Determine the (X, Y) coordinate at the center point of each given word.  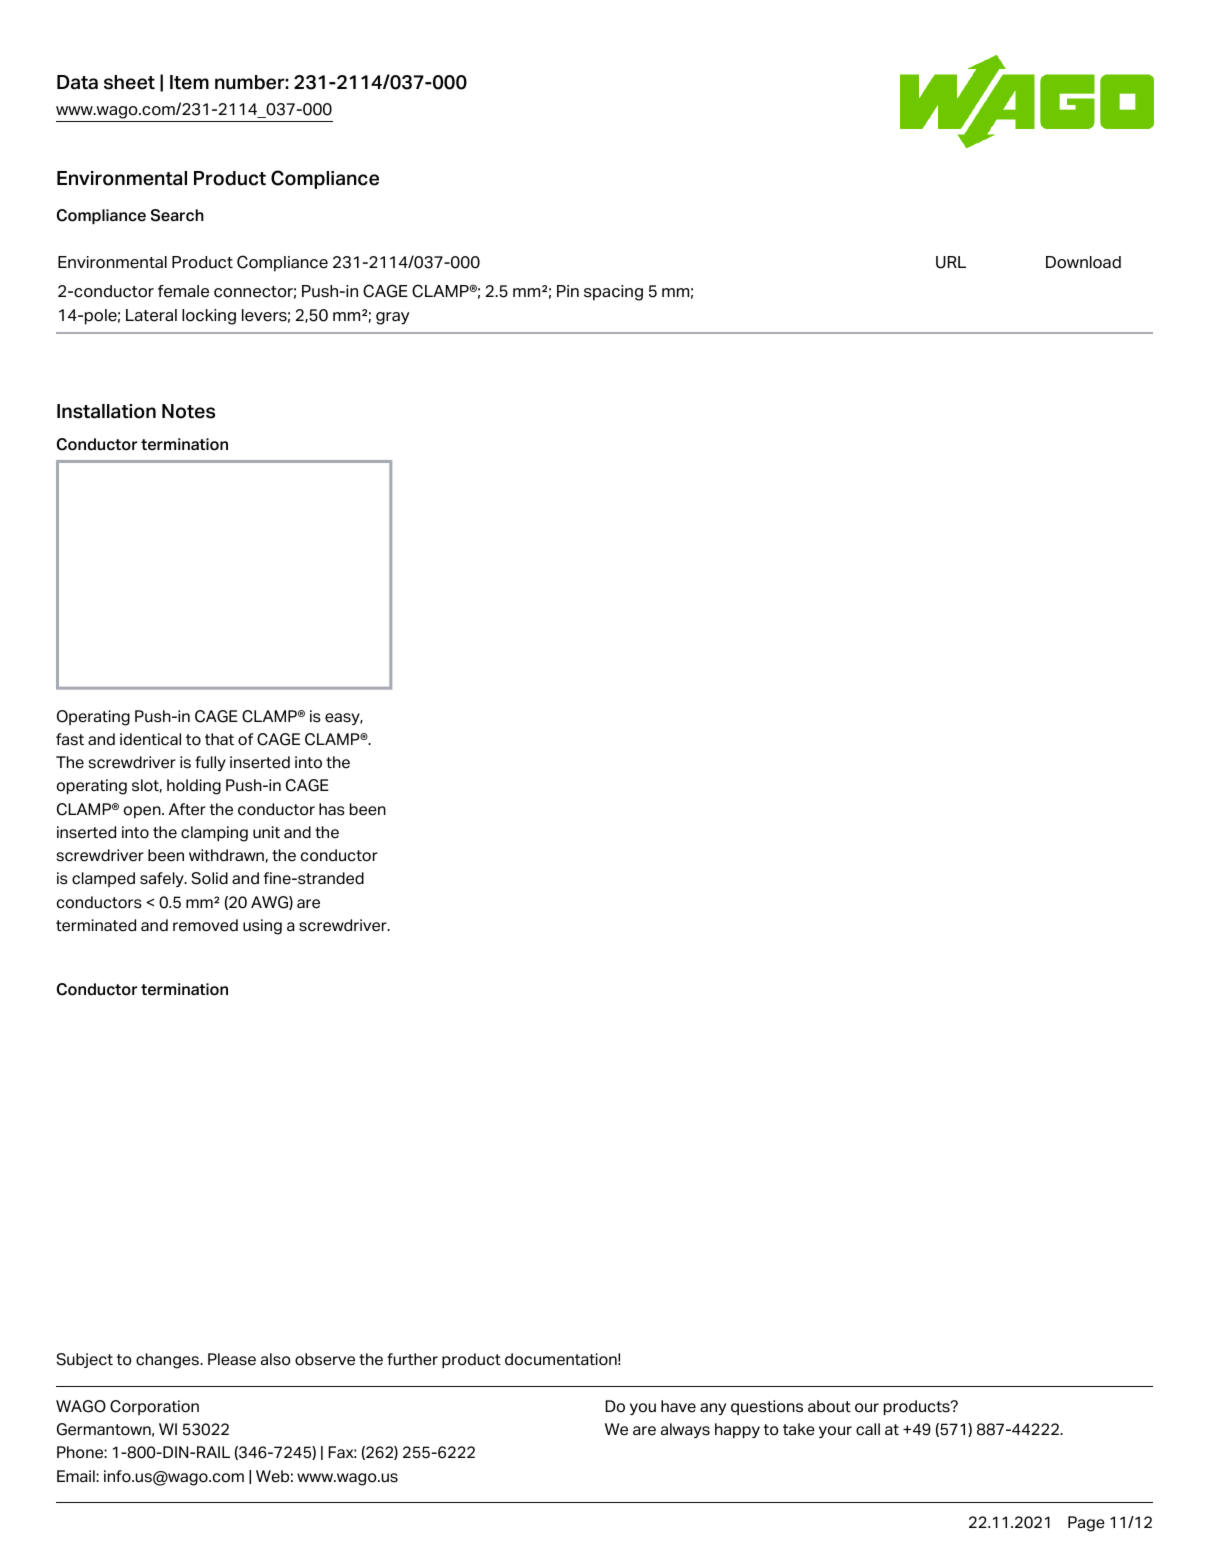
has (332, 809)
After (187, 809)
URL (951, 262)
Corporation (154, 1407)
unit (266, 832)
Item (189, 82)
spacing (613, 293)
